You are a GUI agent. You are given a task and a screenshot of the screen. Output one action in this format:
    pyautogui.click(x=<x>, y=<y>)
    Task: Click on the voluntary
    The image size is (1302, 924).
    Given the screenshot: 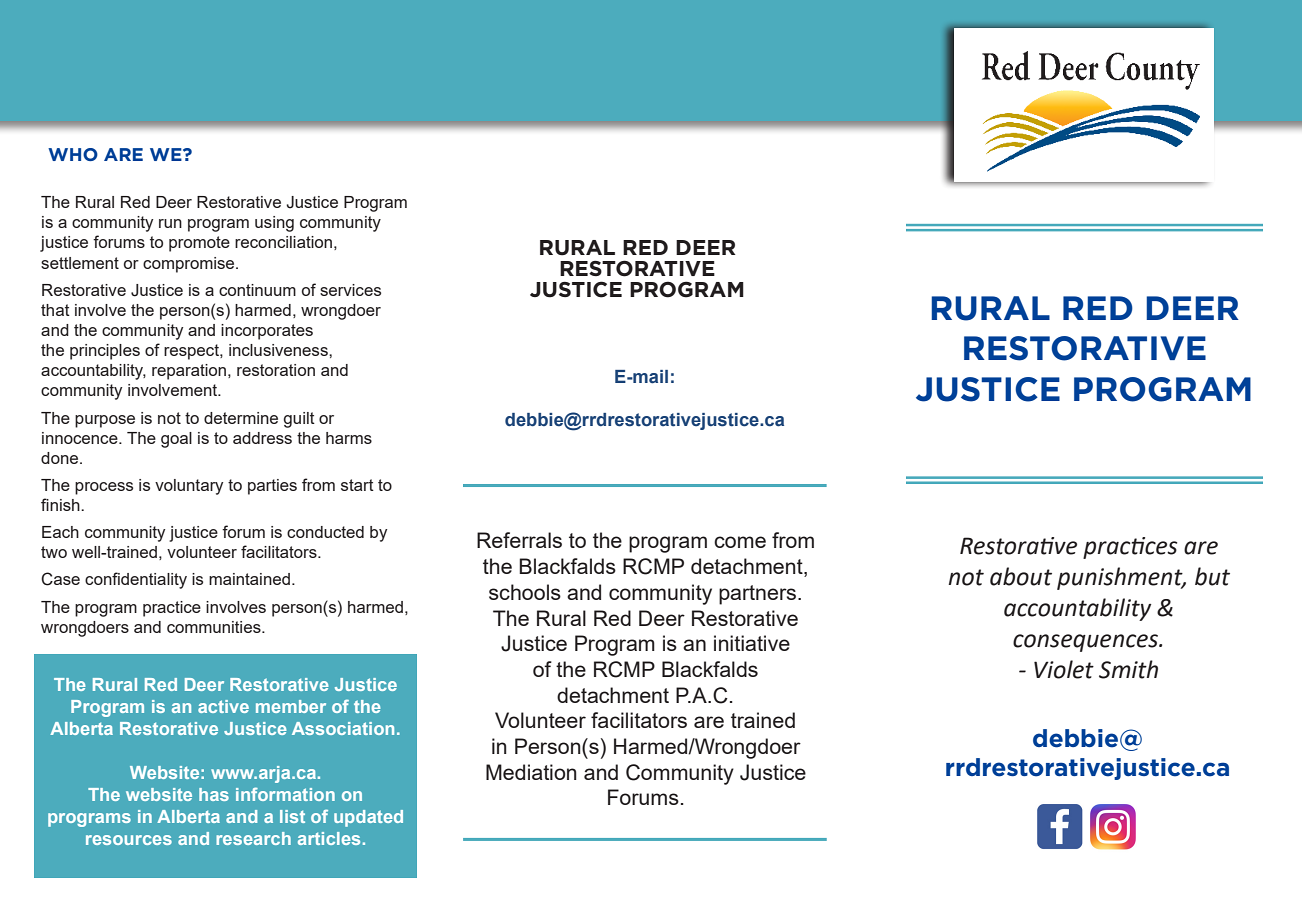 What is the action you would take?
    pyautogui.click(x=189, y=487)
